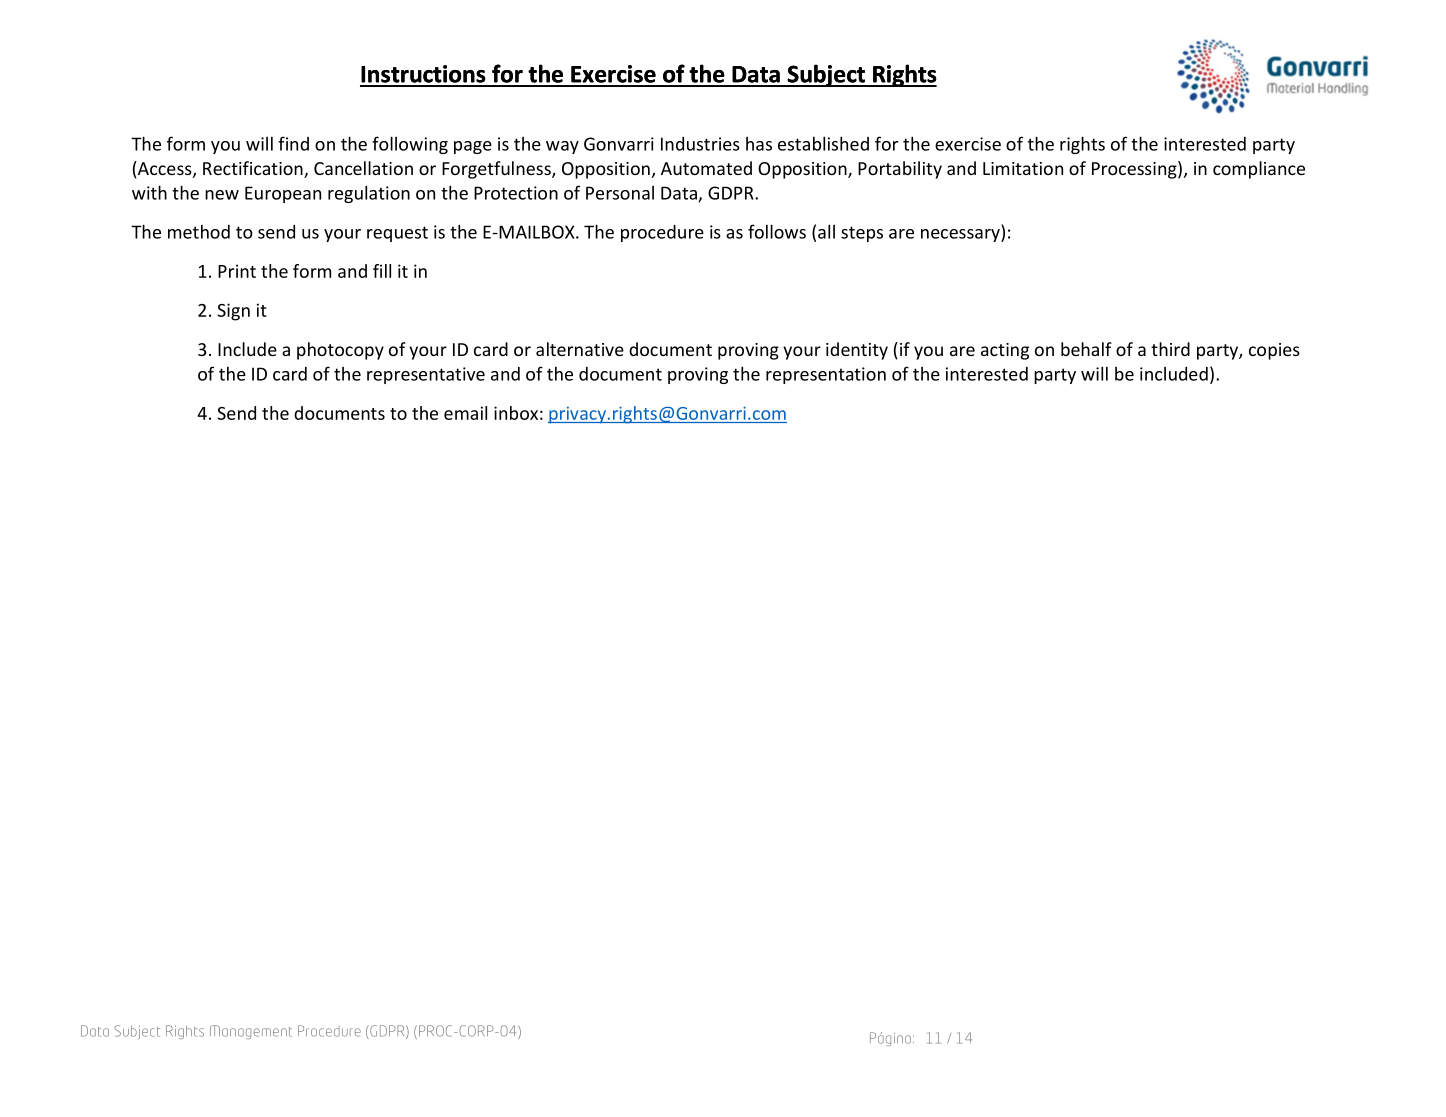 Image resolution: width=1446 pixels, height=1117 pixels. I want to click on compliance, so click(1259, 170).
